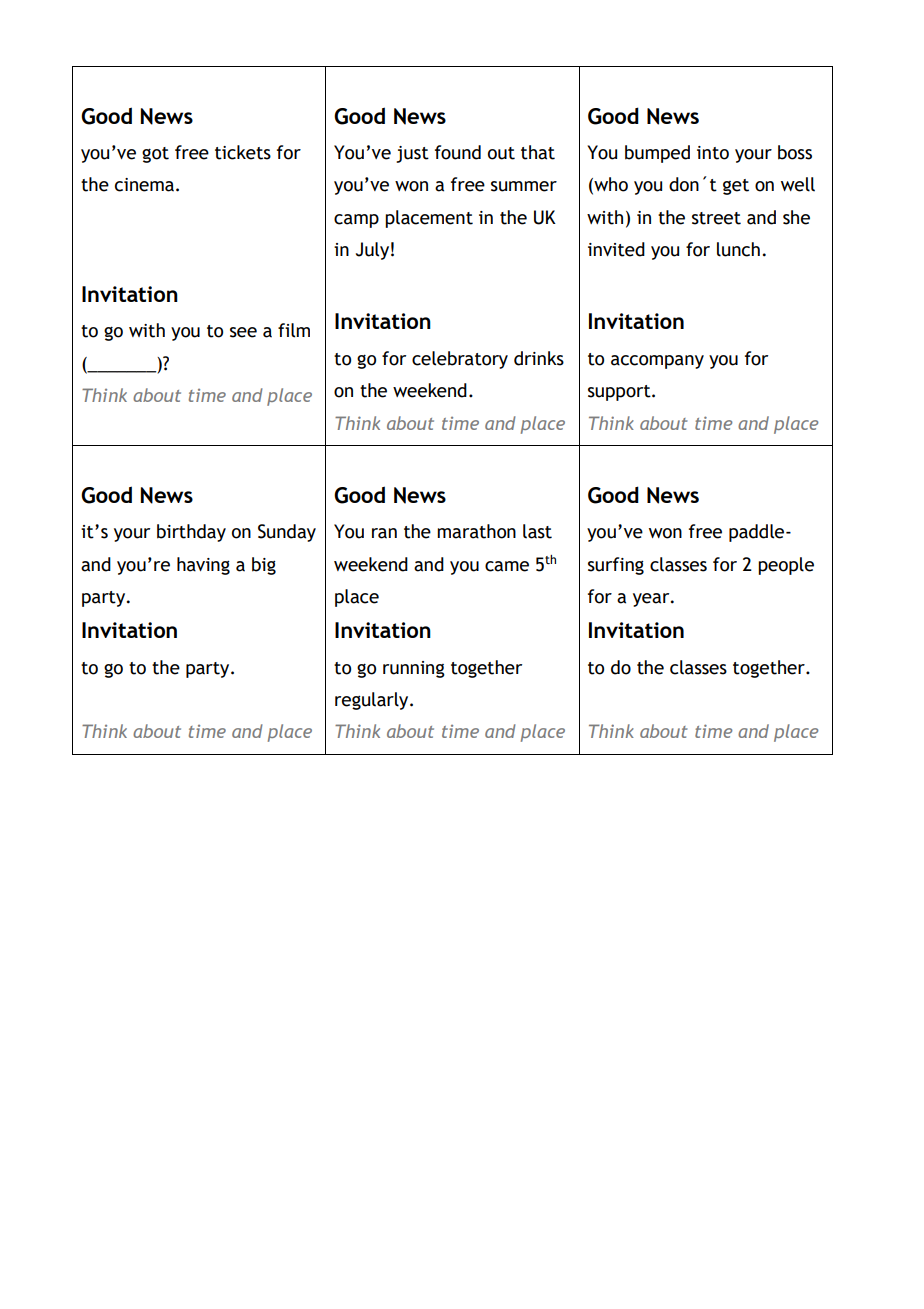  I want to click on support, so click(620, 393).
